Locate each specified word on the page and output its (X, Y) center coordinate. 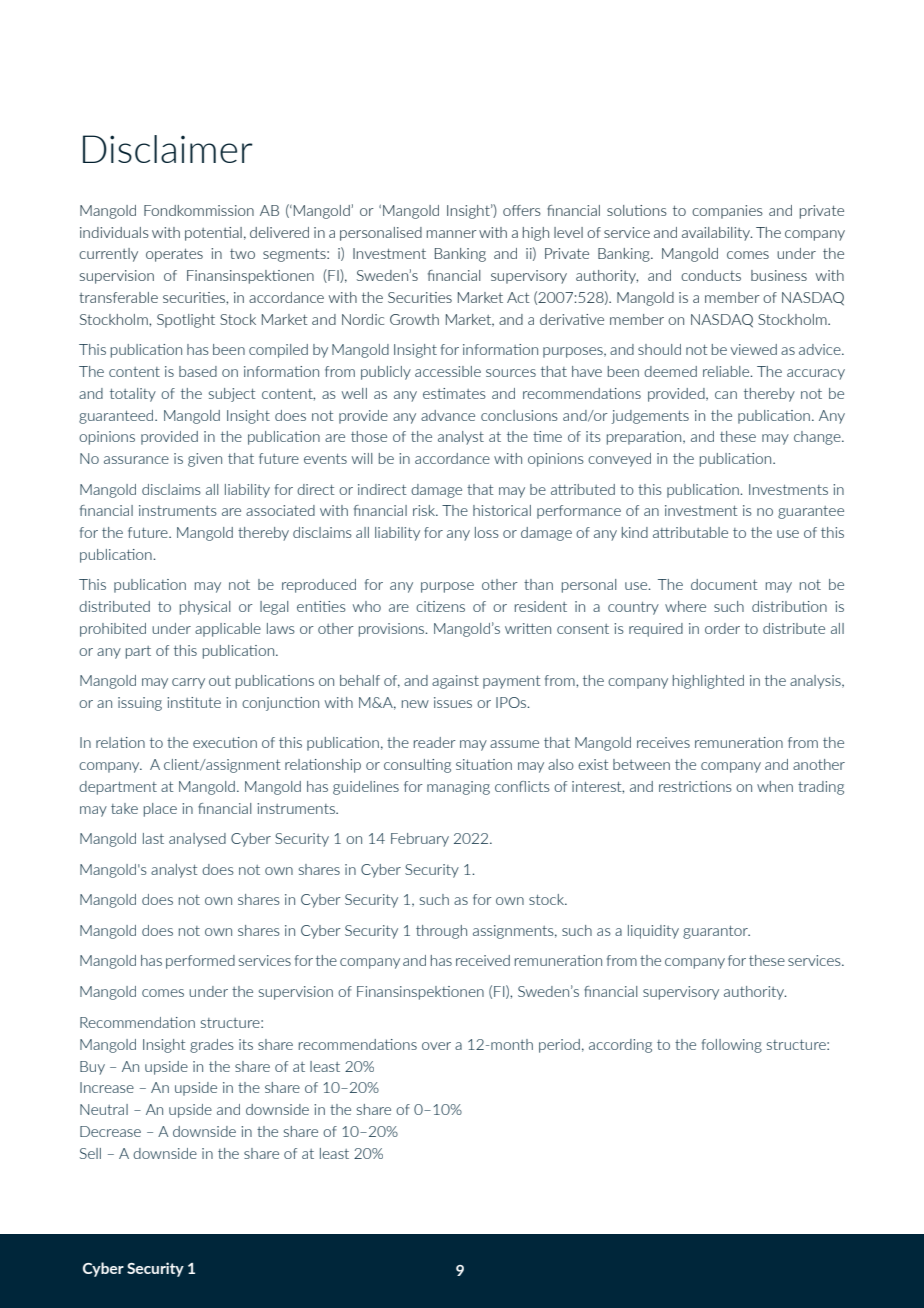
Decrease (110, 1131)
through (441, 932)
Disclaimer (168, 149)
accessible (448, 371)
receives (663, 742)
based (198, 371)
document (724, 584)
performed (200, 962)
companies (727, 212)
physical (205, 608)
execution (225, 742)
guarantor (716, 932)
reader (435, 742)
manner (452, 234)
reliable (727, 371)
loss (487, 532)
